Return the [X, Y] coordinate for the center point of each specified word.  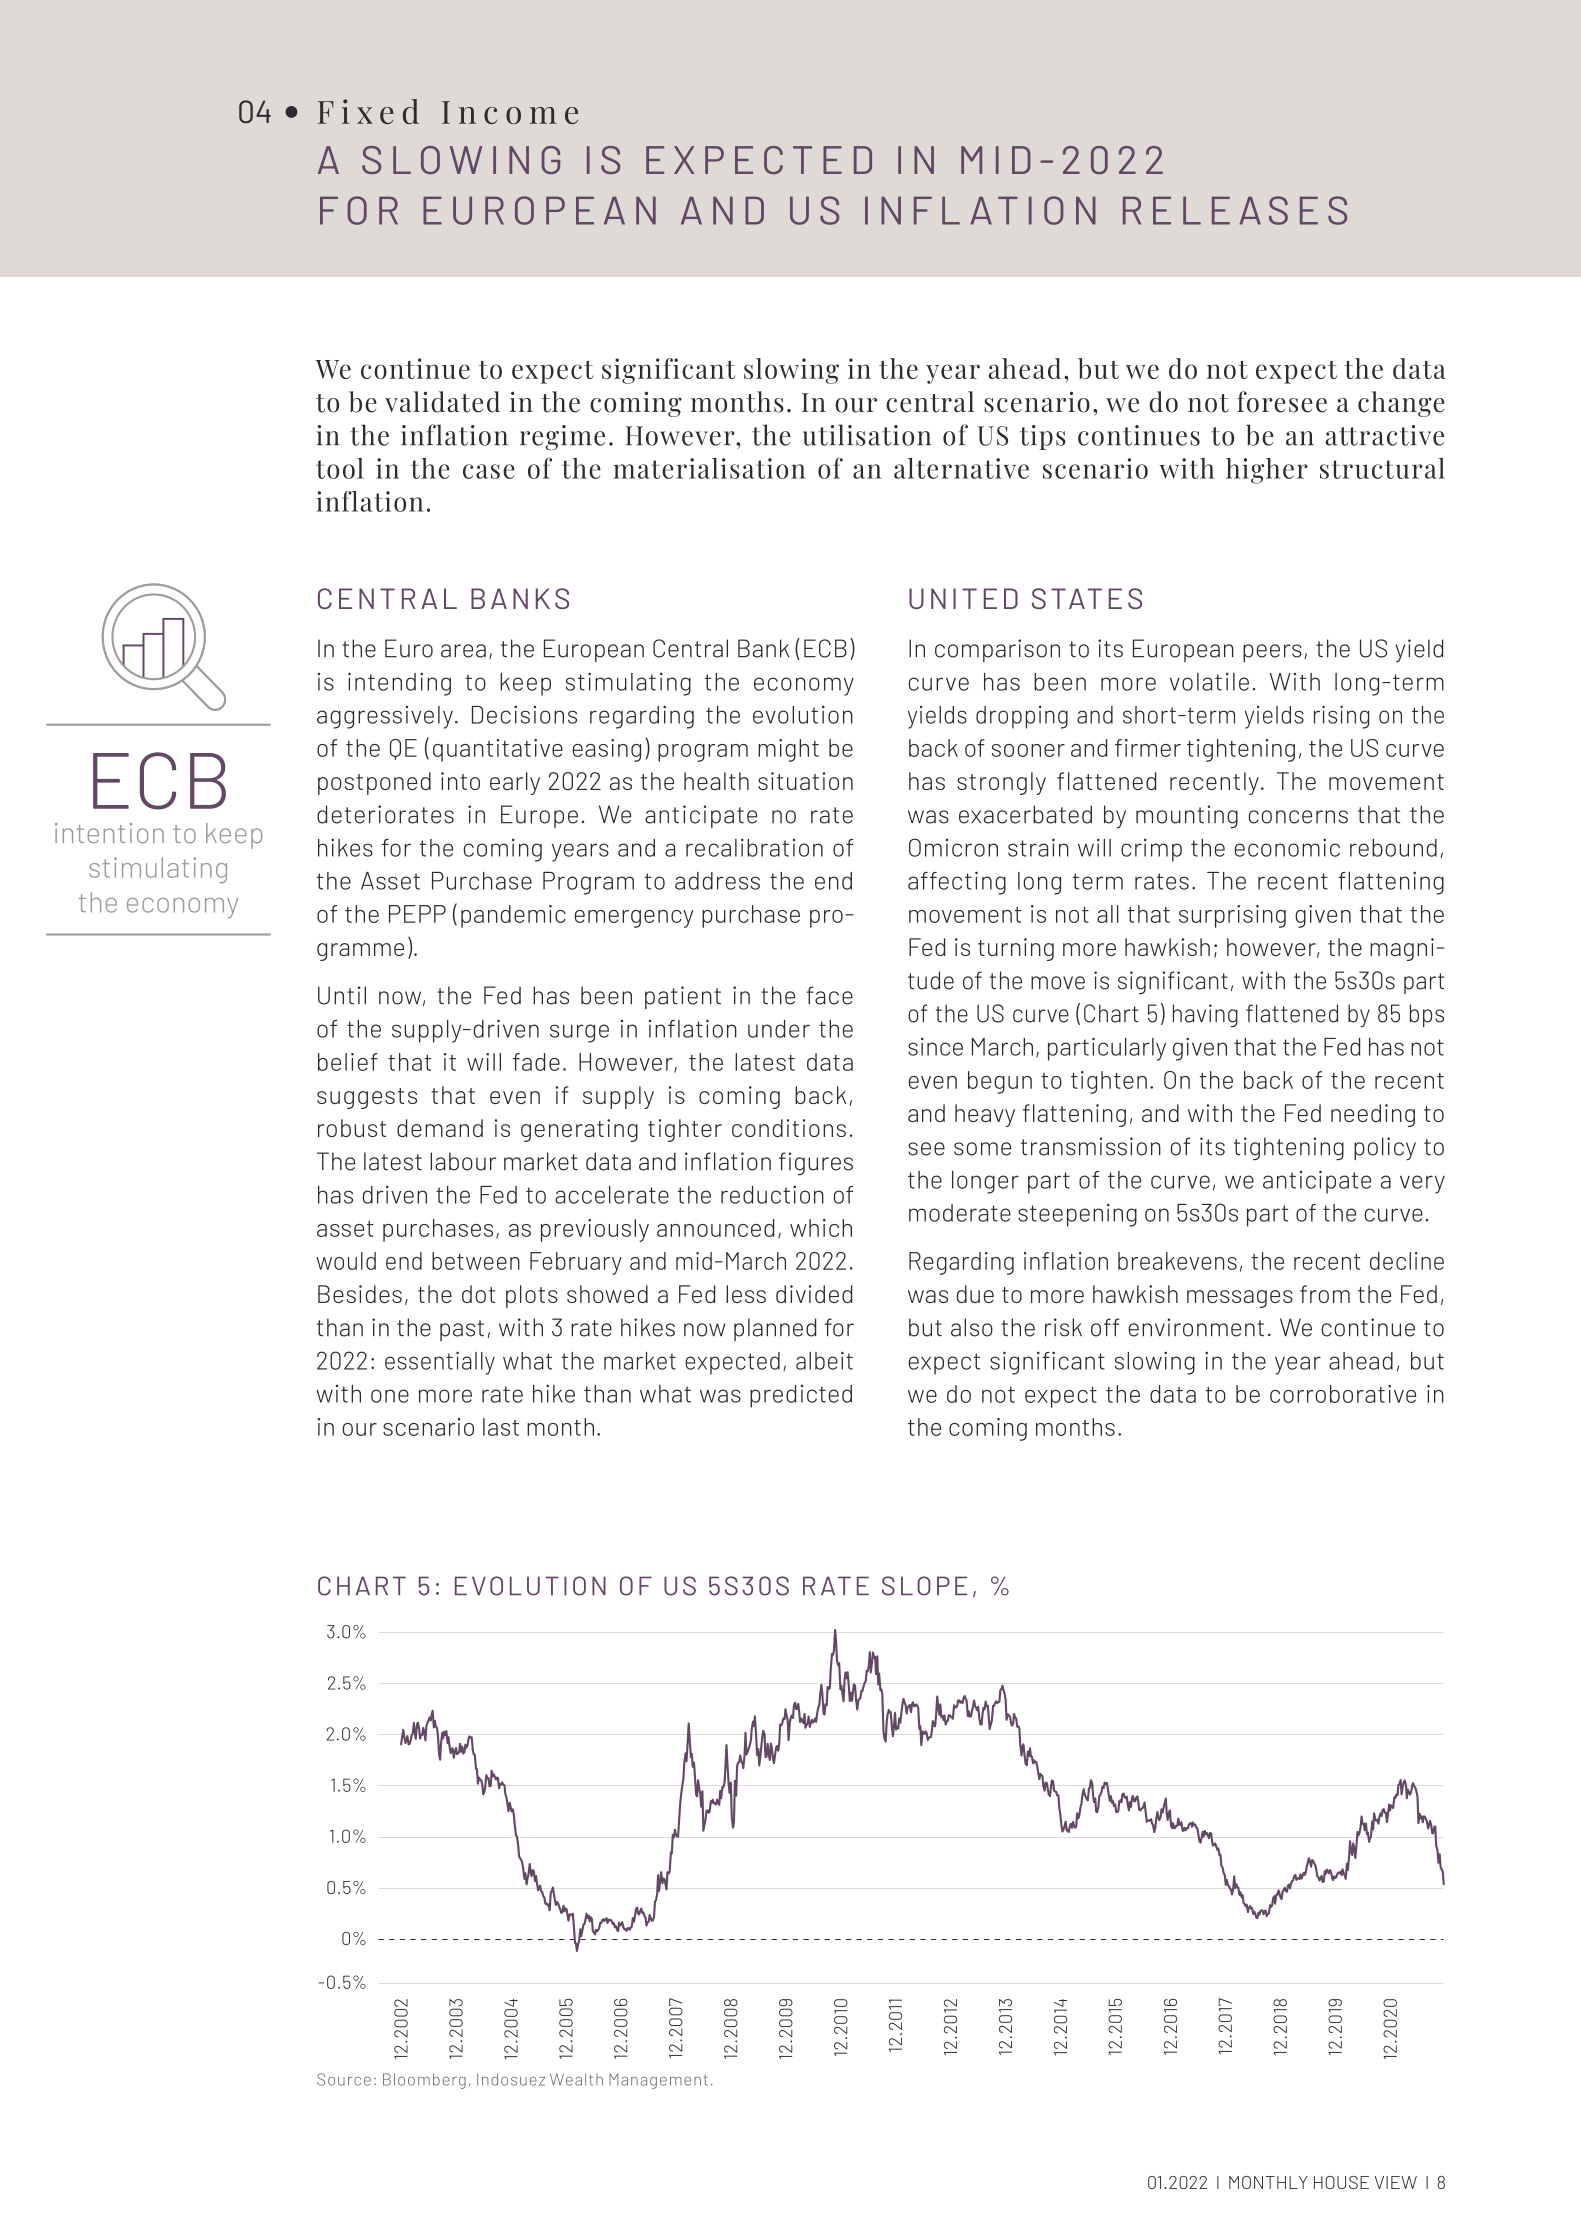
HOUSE [1341, 2182]
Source [344, 2079]
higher [1267, 471]
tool [340, 468]
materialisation [709, 468]
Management [658, 2081]
